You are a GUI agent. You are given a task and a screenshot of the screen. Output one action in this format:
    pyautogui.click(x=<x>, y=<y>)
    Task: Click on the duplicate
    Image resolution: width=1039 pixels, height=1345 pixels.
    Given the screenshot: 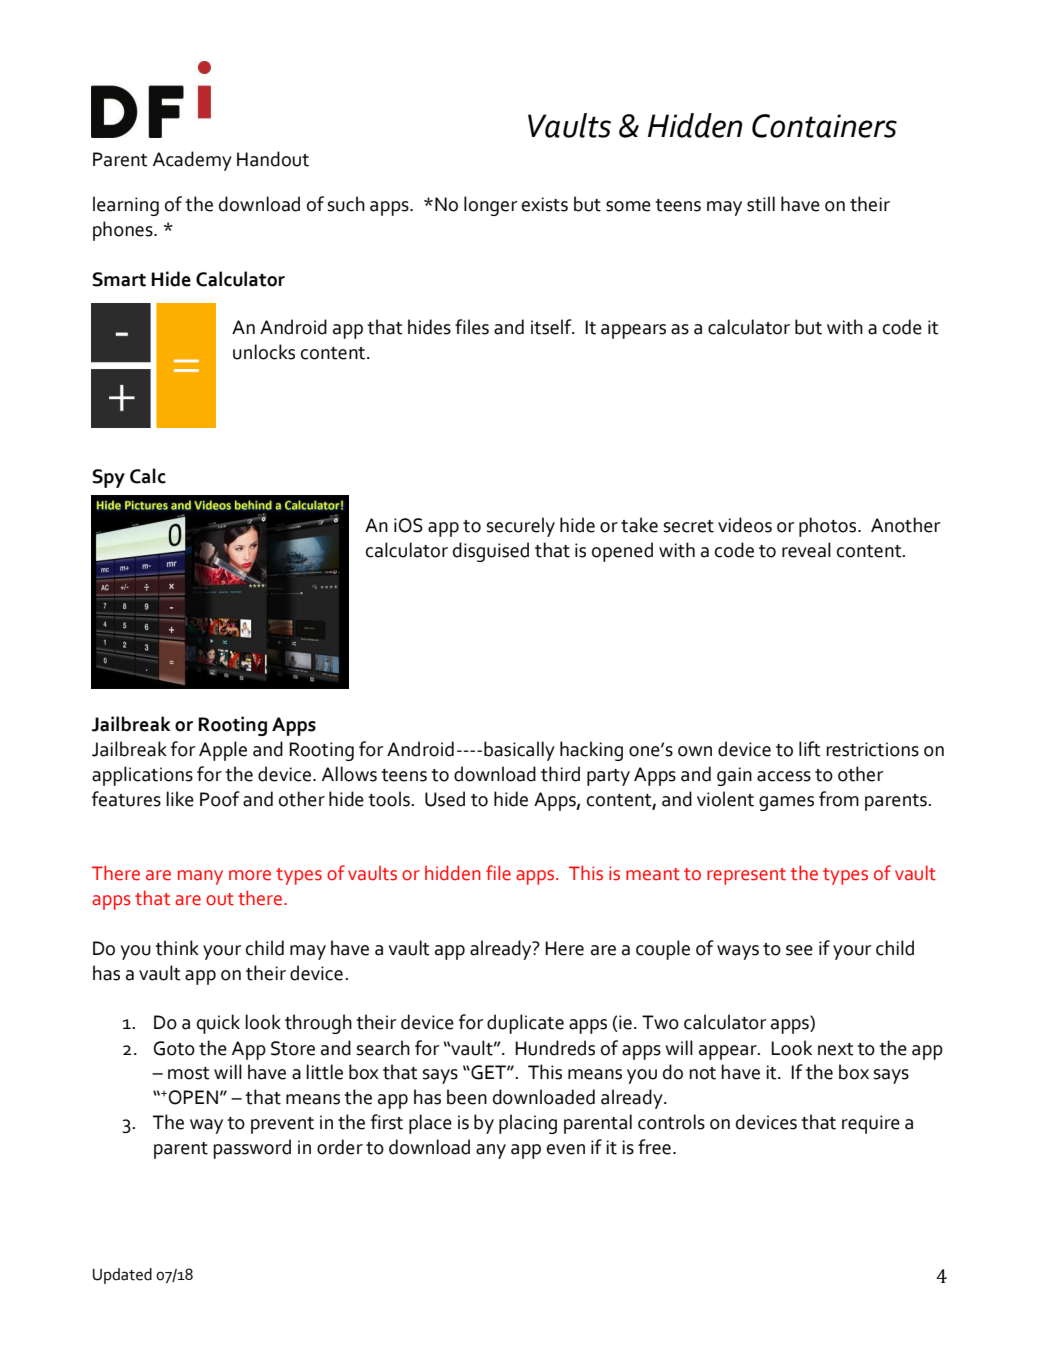 What is the action you would take?
    pyautogui.click(x=525, y=1024)
